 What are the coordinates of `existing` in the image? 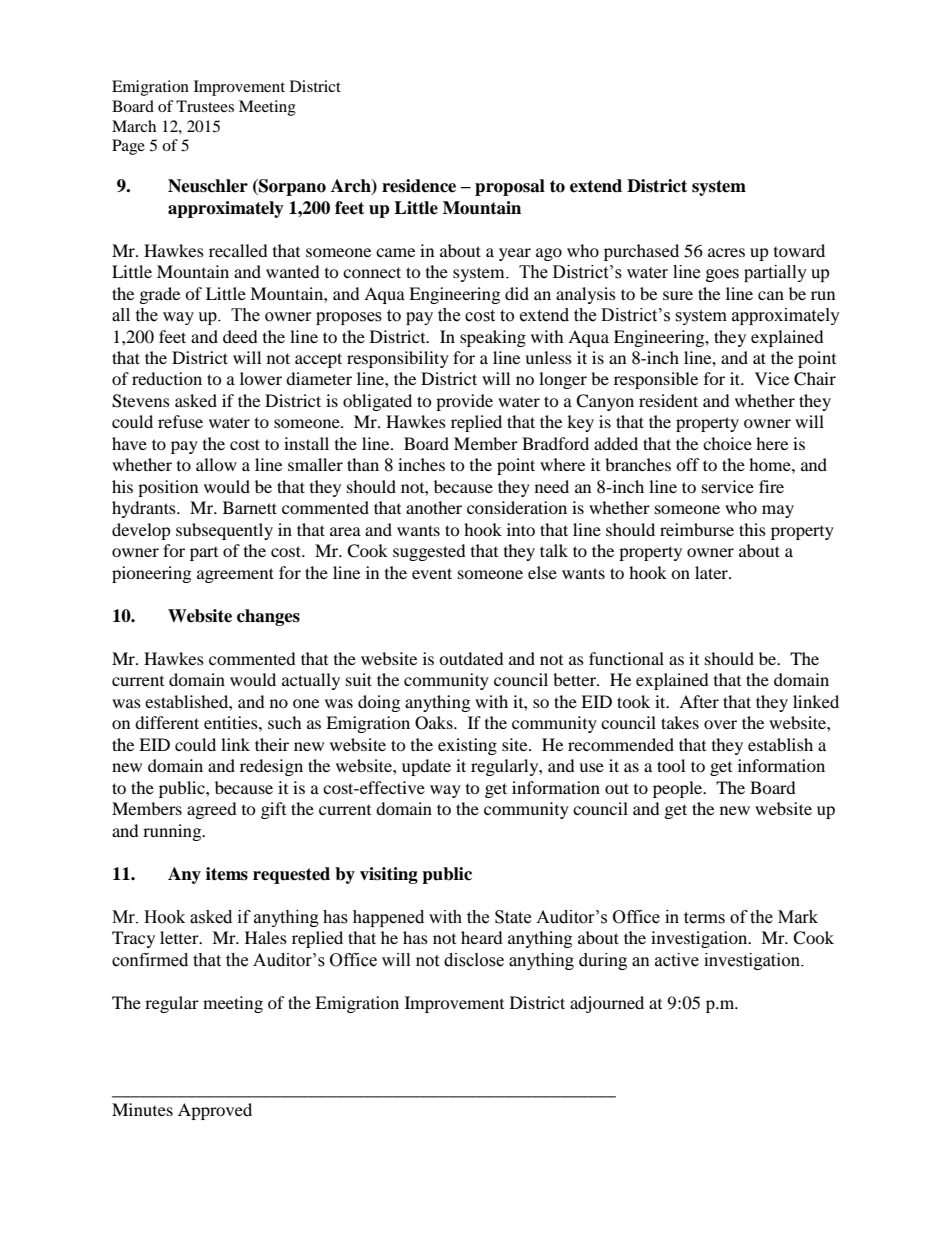 It's located at (467, 746).
